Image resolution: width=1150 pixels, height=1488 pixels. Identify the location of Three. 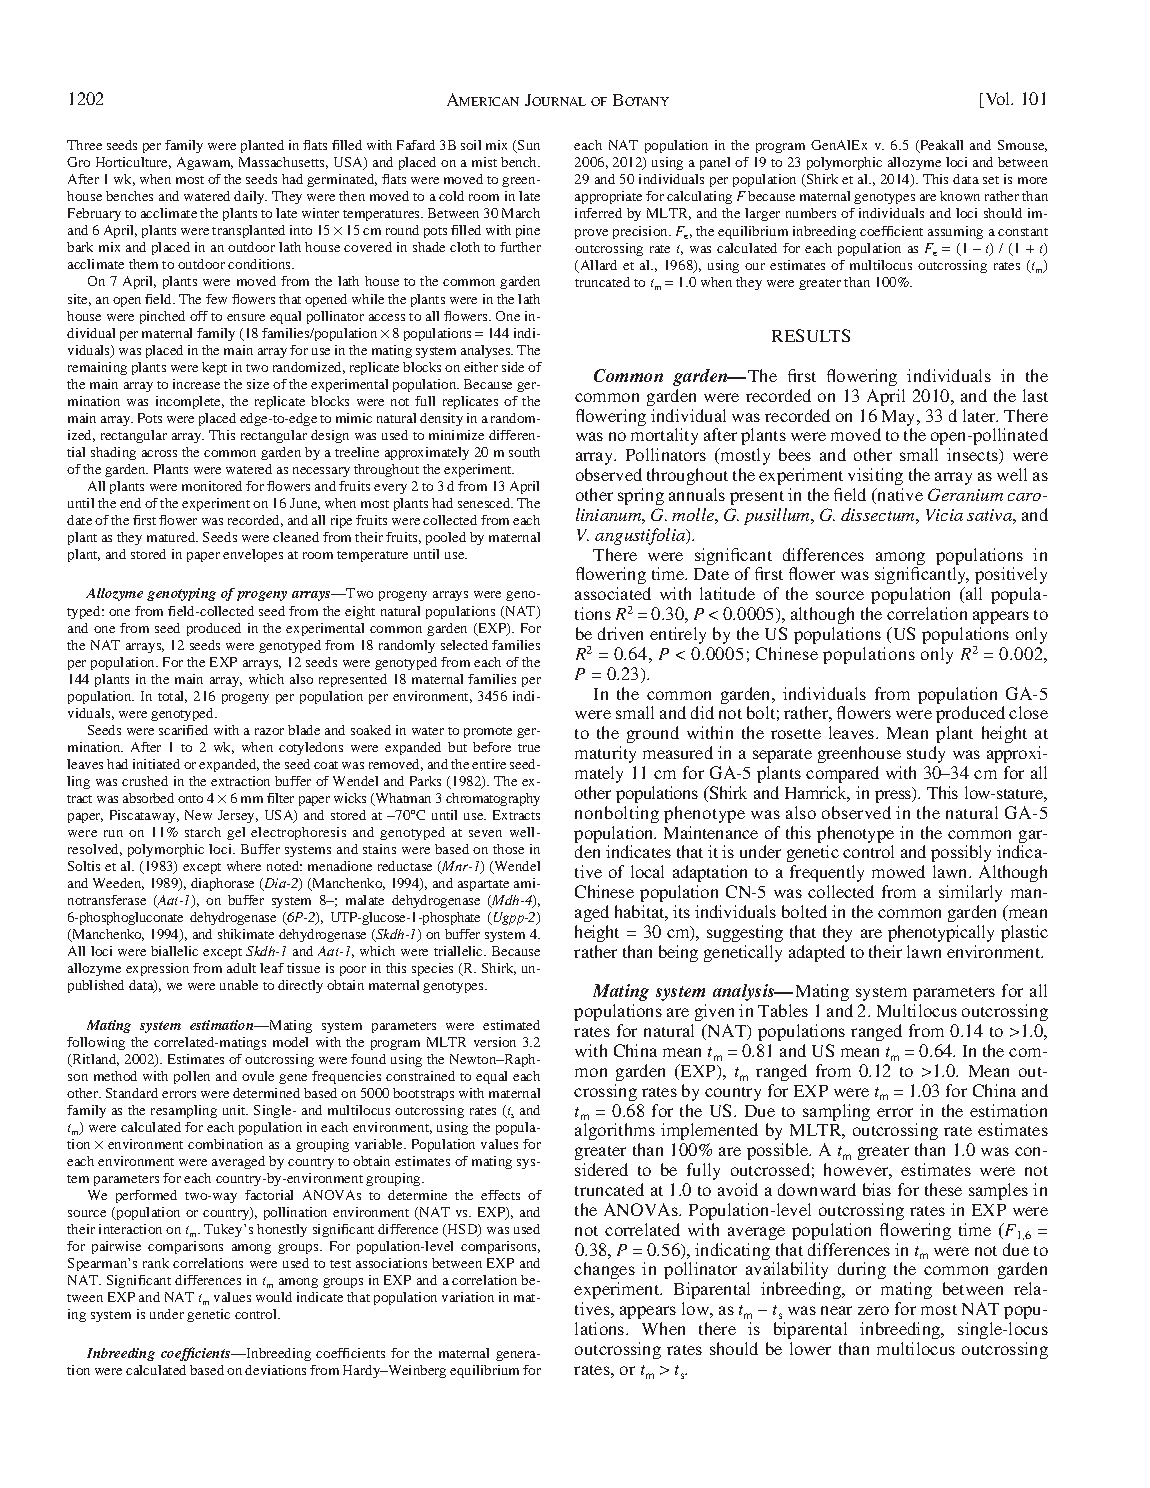
(84, 145).
